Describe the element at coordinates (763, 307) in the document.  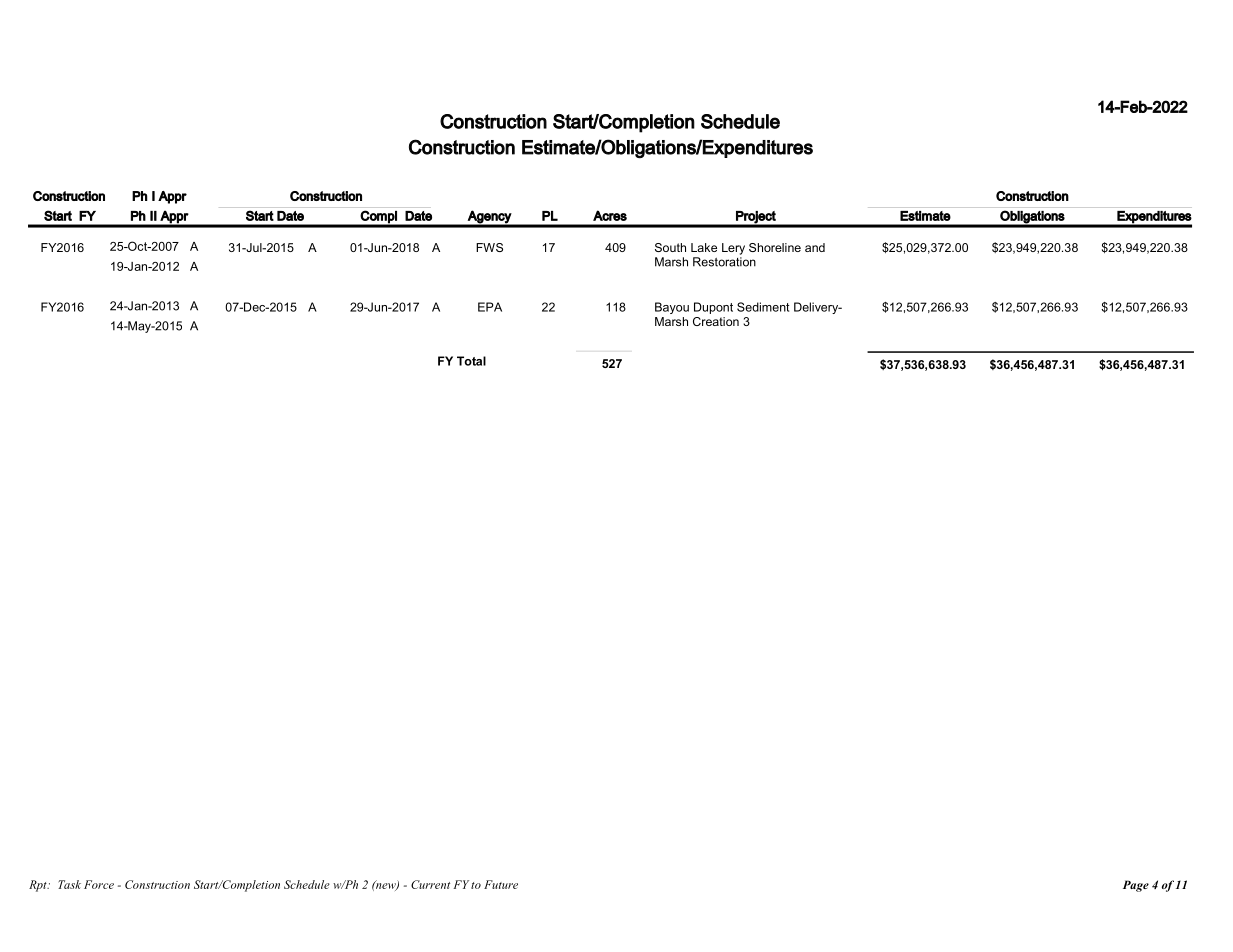
I see `Sediment` at that location.
